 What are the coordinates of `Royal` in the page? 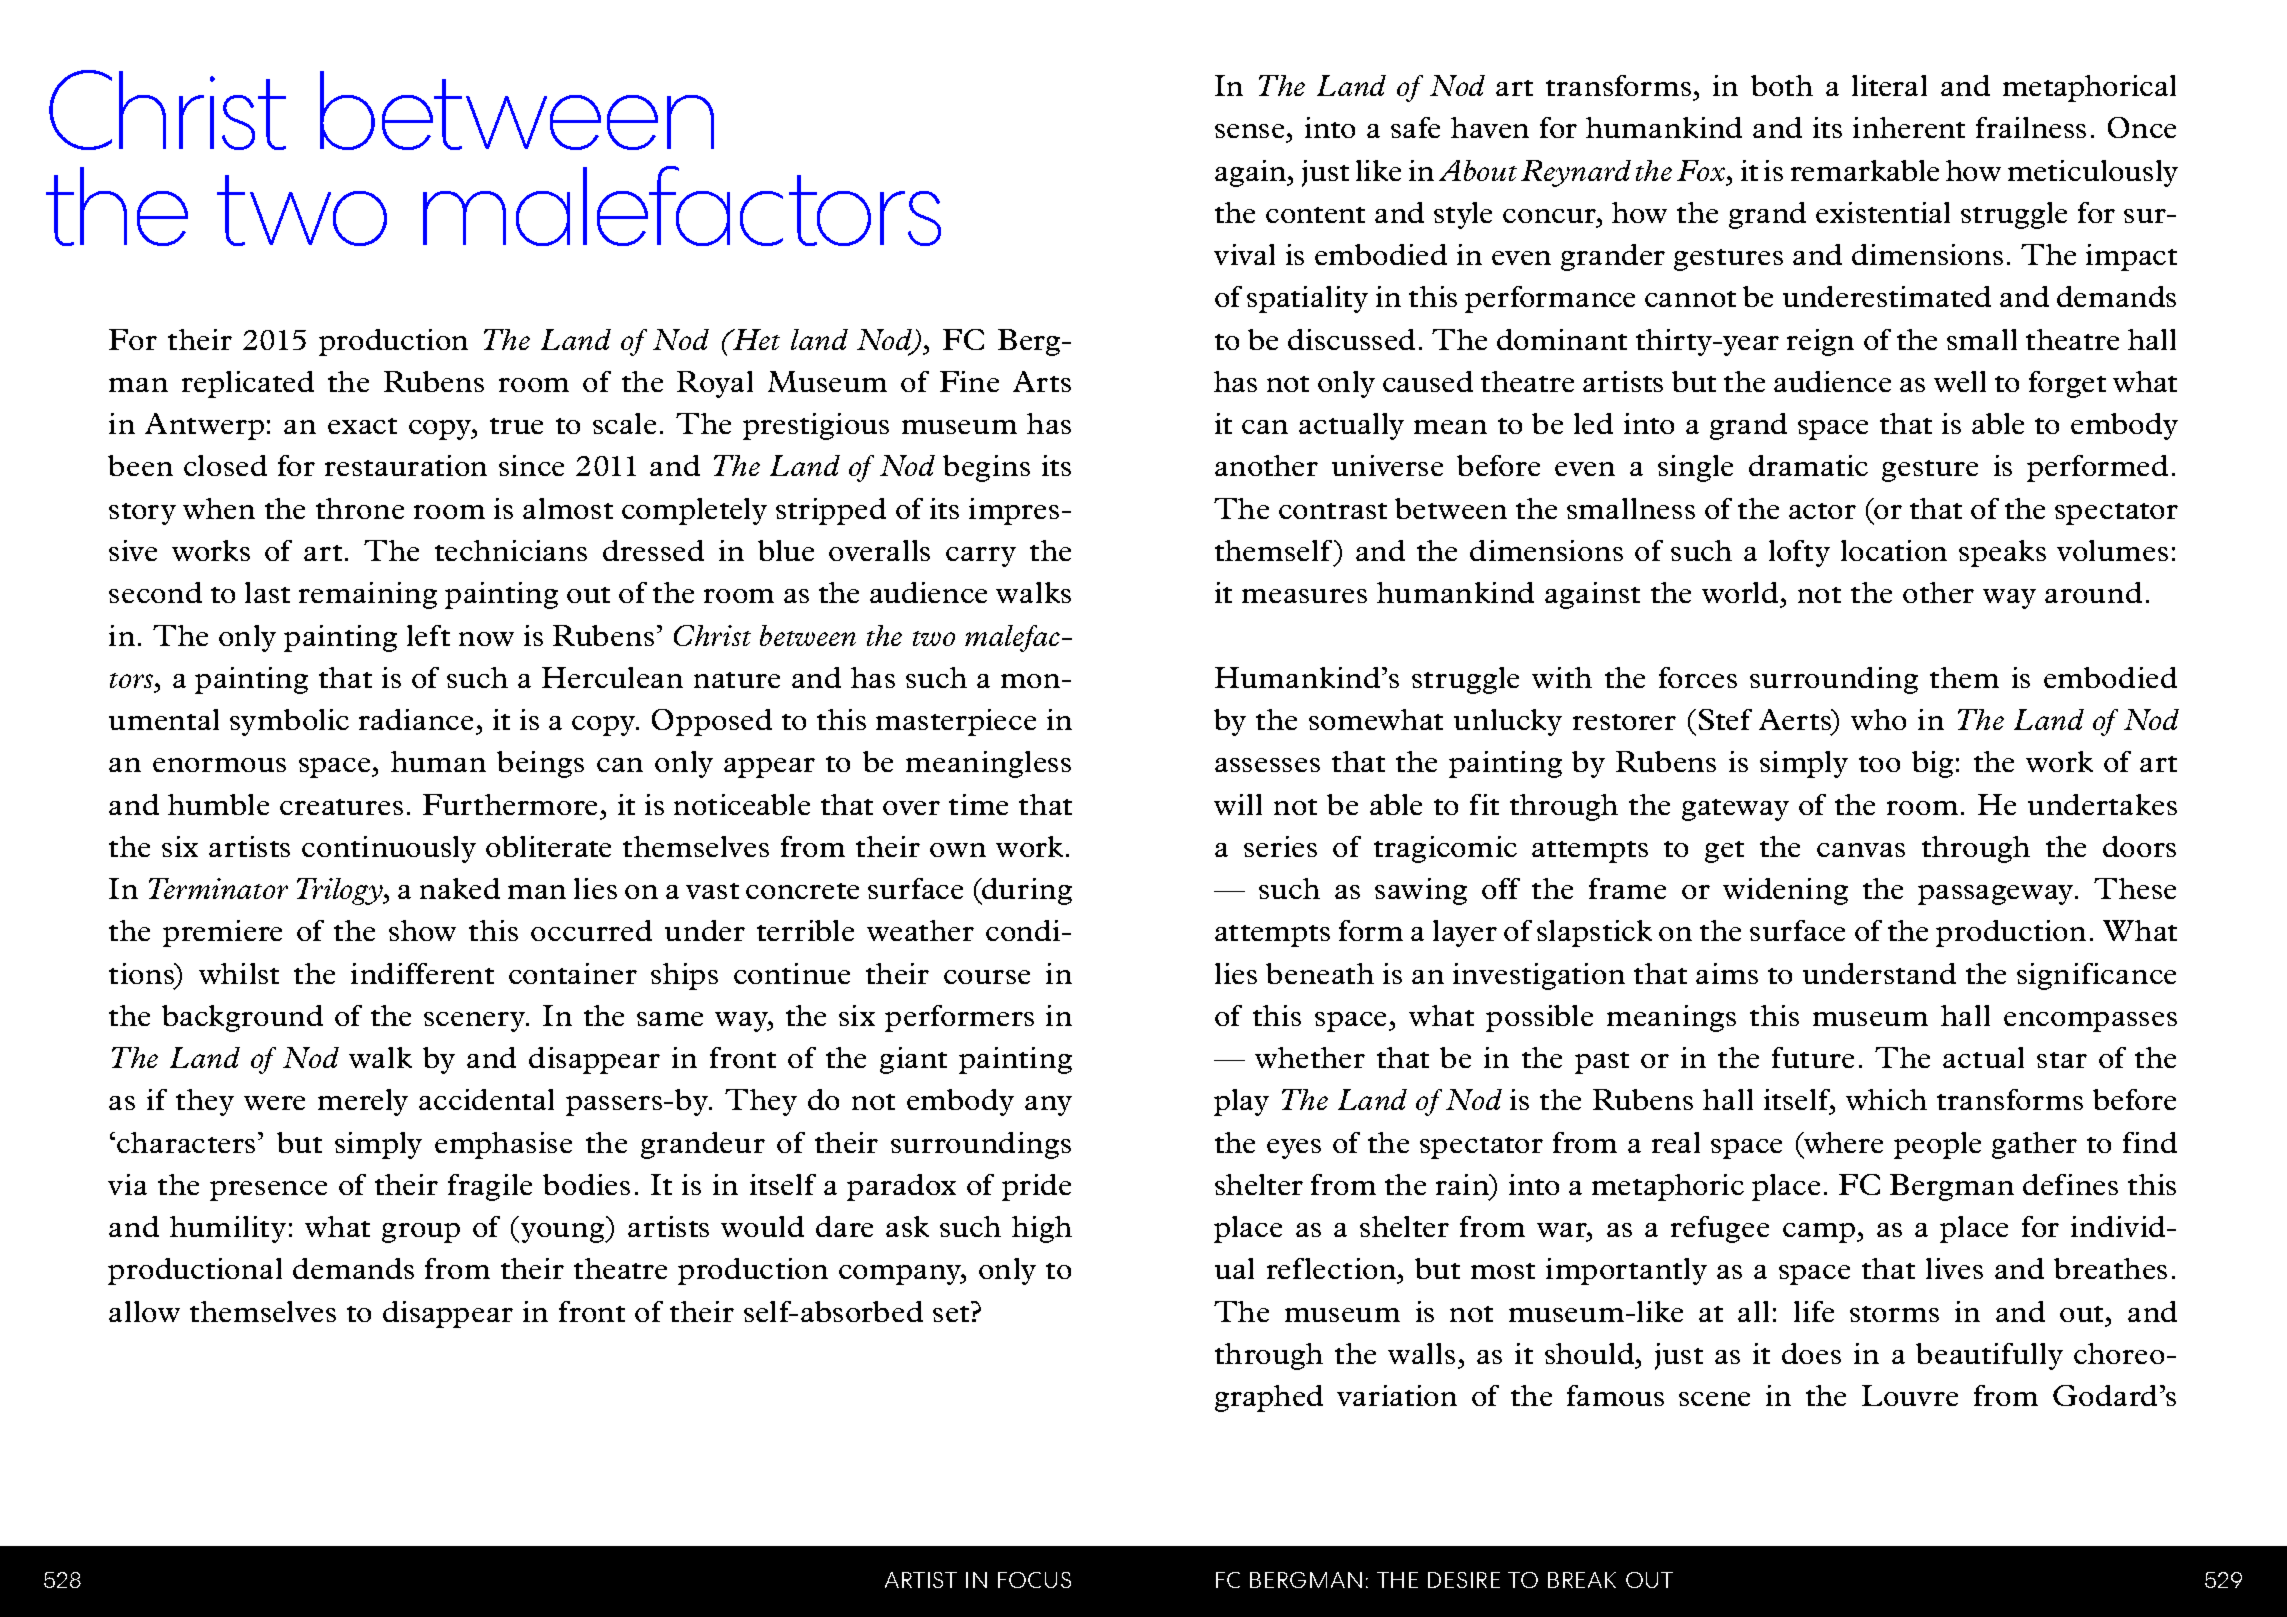 It's located at (715, 384).
